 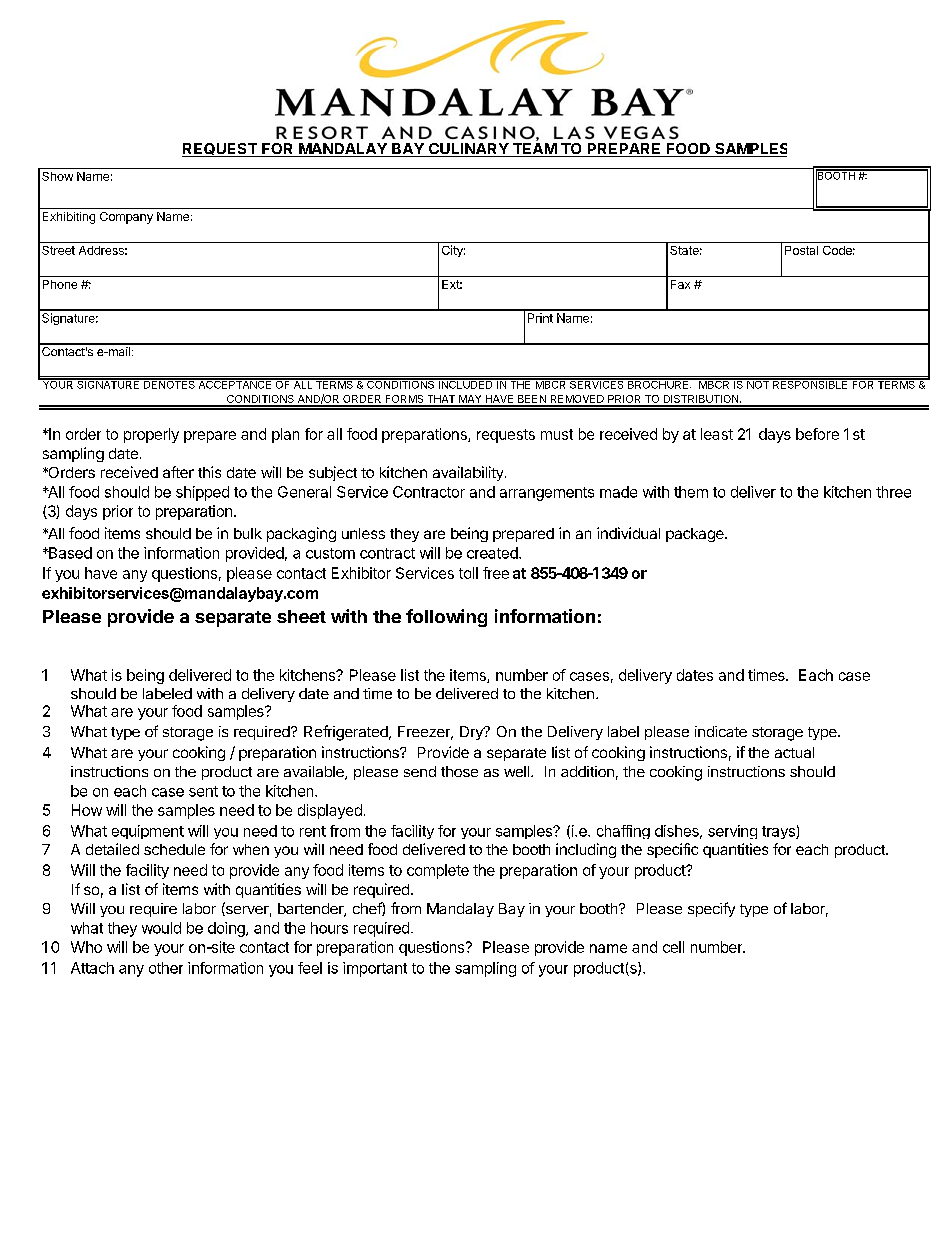 What do you see at coordinates (203, 791) in the document?
I see `sent` at bounding box center [203, 791].
